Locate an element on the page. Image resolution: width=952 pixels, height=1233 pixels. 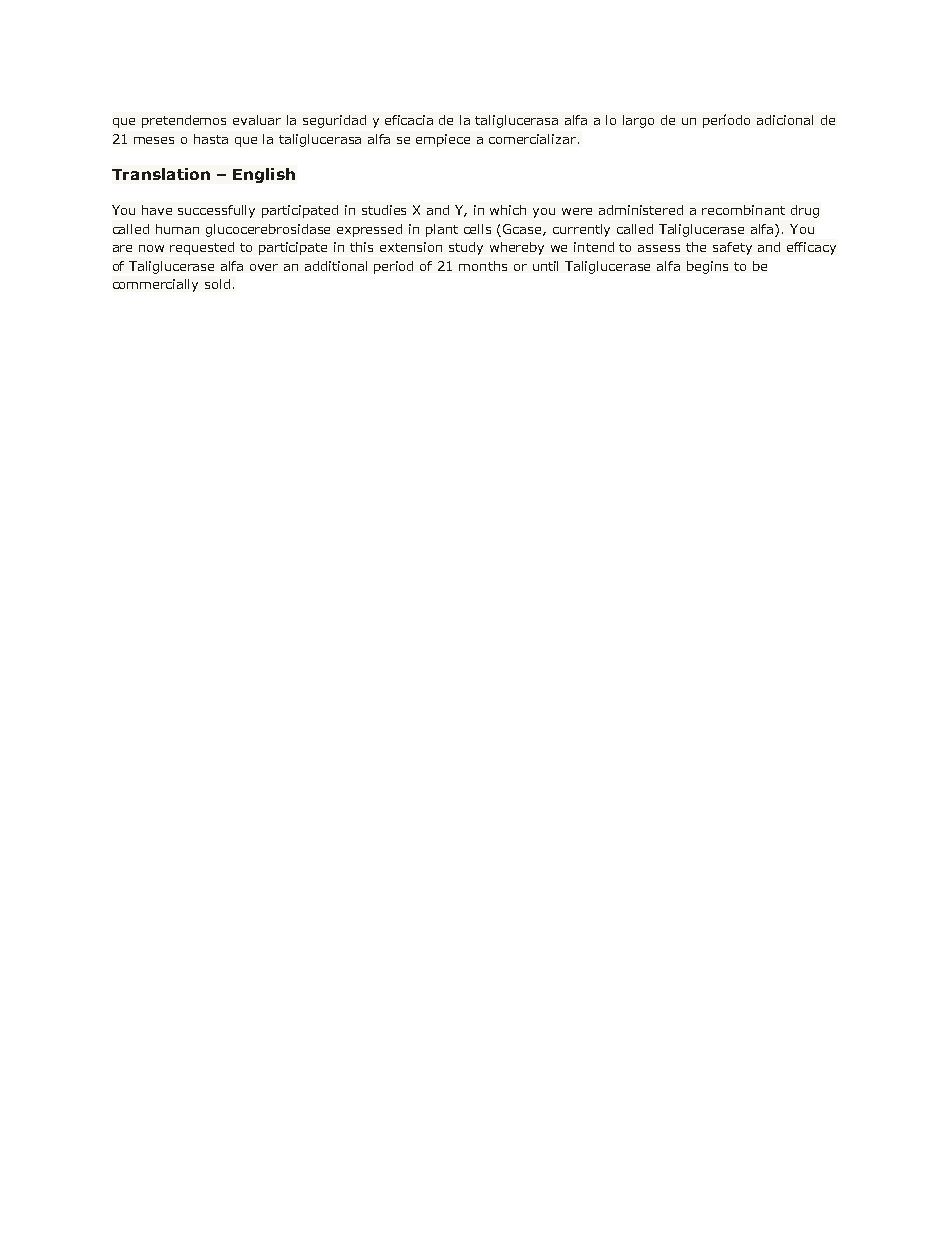
which is located at coordinates (508, 210).
